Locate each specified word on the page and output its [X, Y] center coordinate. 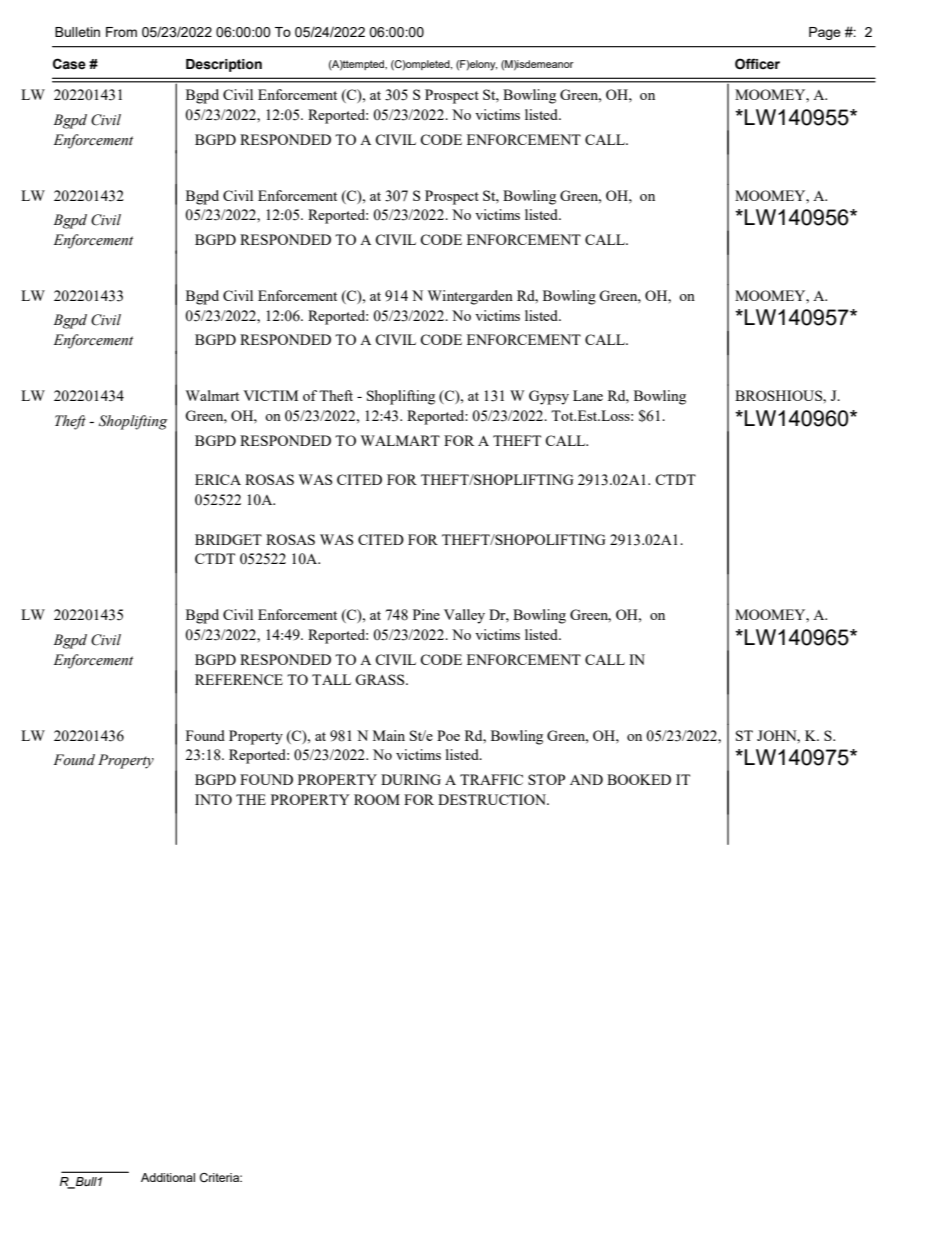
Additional [168, 1177]
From [121, 32]
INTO [213, 799]
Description [224, 65]
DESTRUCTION [493, 799]
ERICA [218, 479]
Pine [426, 614]
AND [586, 779]
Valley [464, 616]
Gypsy [549, 397]
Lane [588, 395]
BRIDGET [228, 539]
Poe [448, 735]
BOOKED [639, 779]
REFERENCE [239, 679]
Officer [757, 64]
